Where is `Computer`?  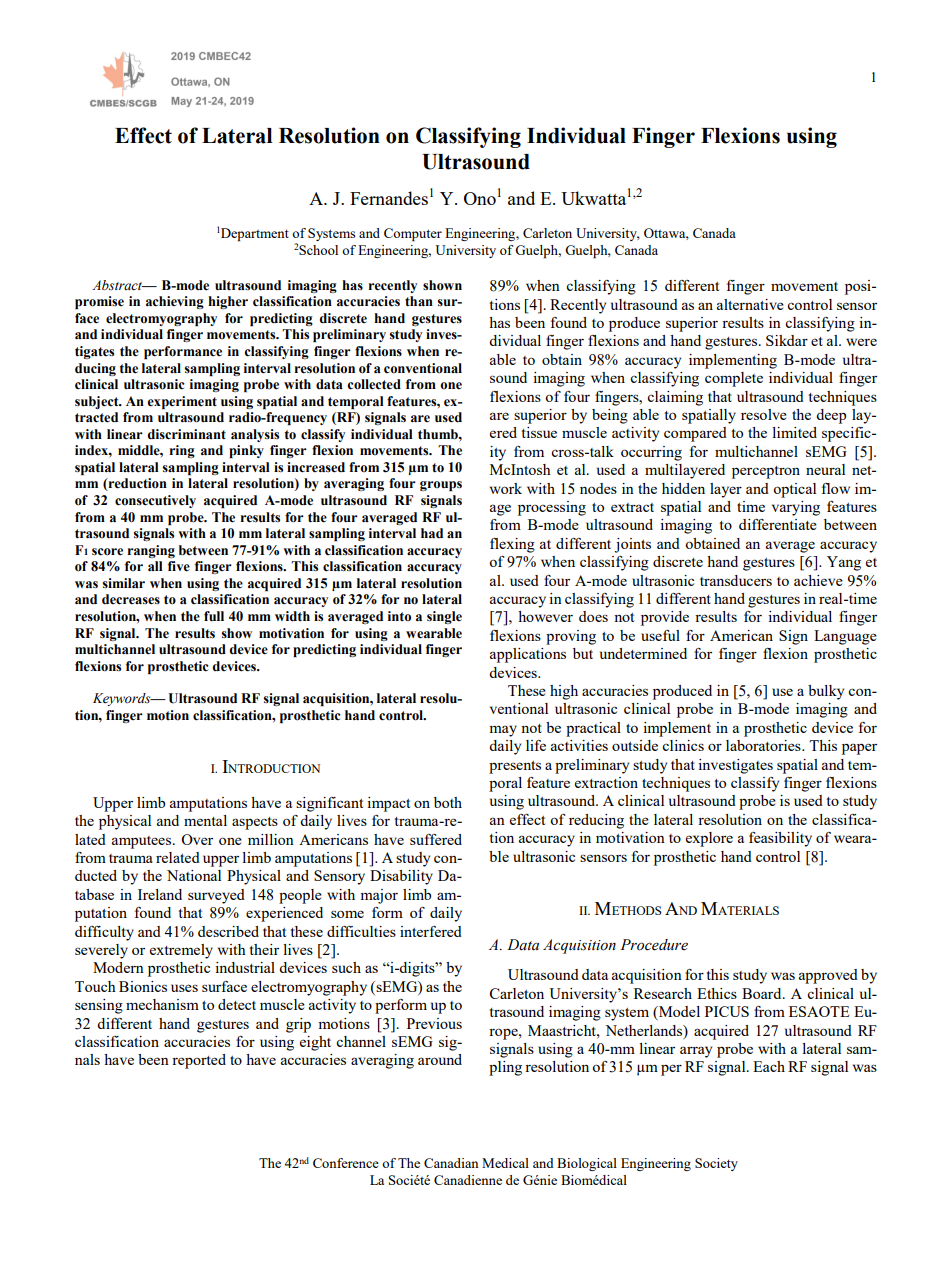 Computer is located at coordinates (413, 234).
